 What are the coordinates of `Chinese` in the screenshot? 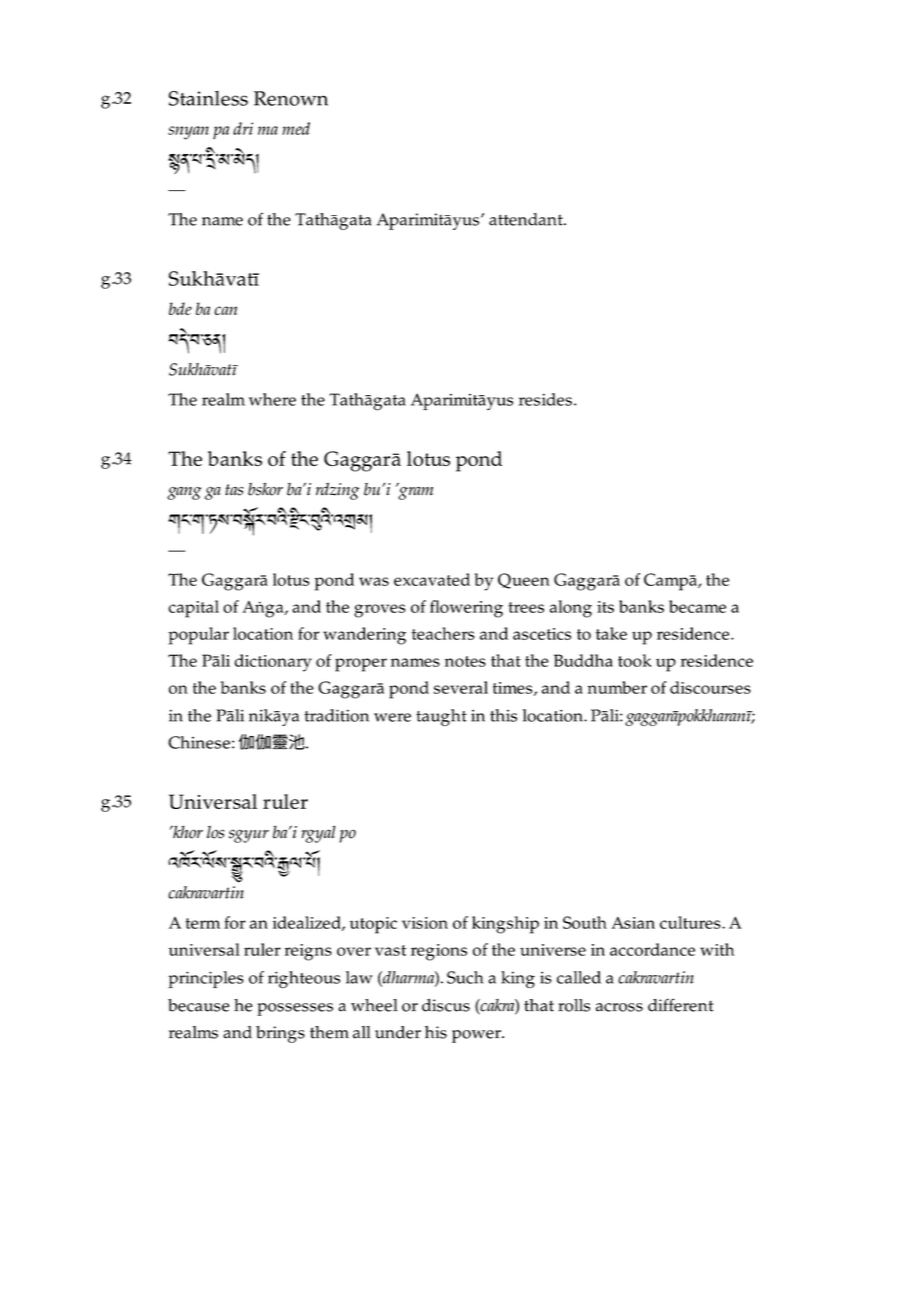 It's located at (199, 742).
